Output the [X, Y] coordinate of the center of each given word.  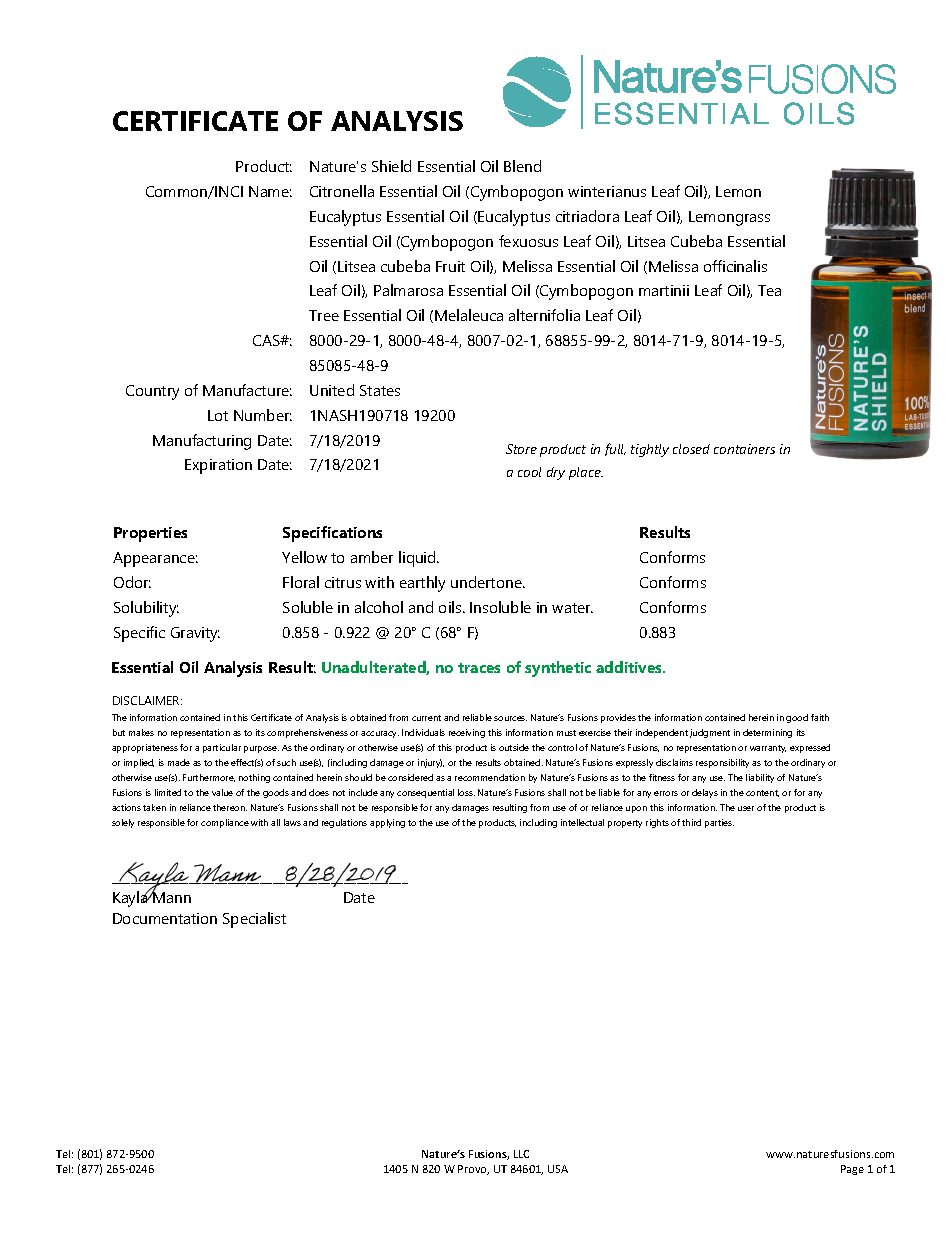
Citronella [342, 191]
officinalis [735, 266]
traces [479, 668]
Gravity [195, 634]
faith [820, 717]
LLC [521, 1154]
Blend [522, 166]
